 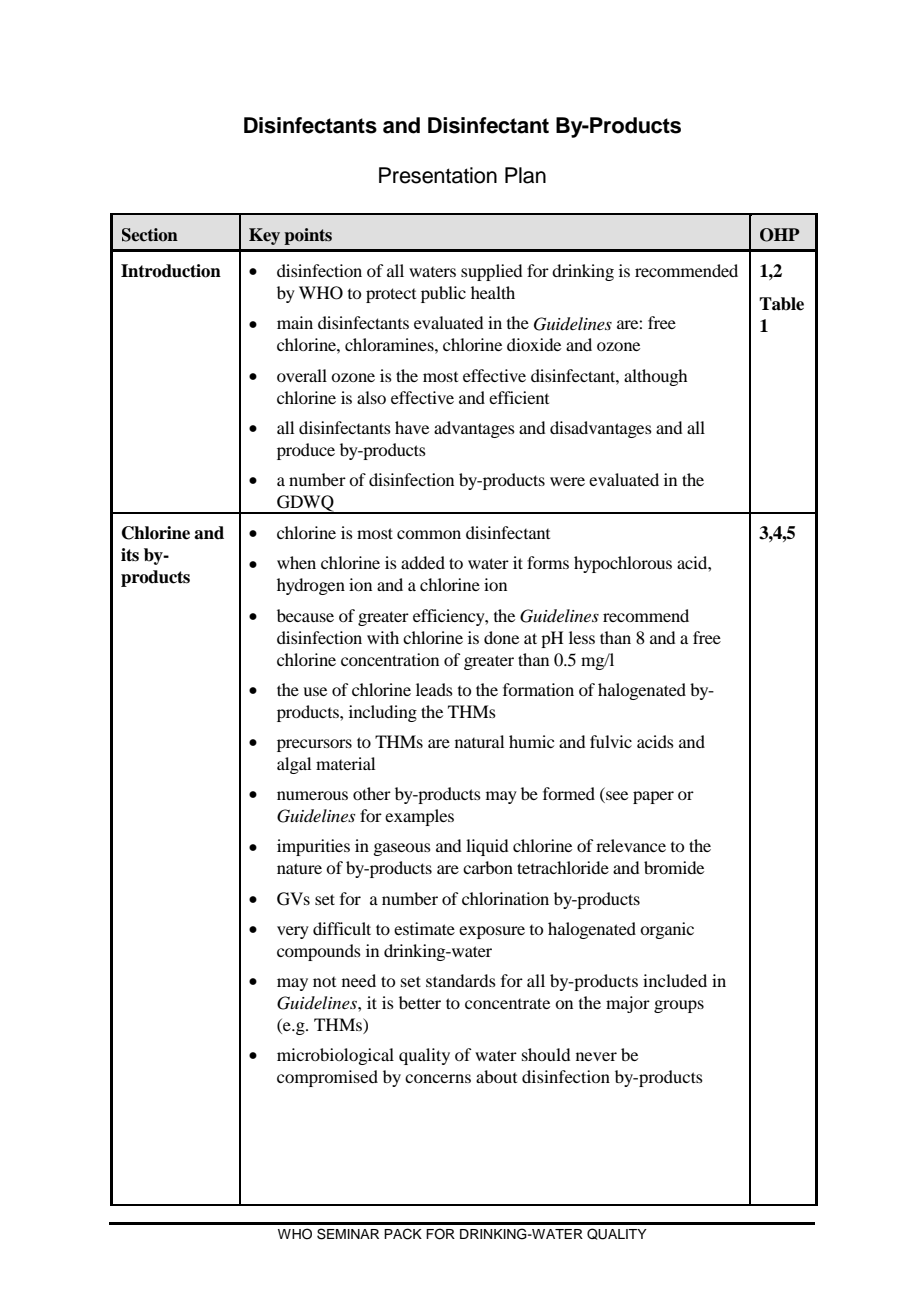 What do you see at coordinates (306, 451) in the document?
I see `produce` at bounding box center [306, 451].
